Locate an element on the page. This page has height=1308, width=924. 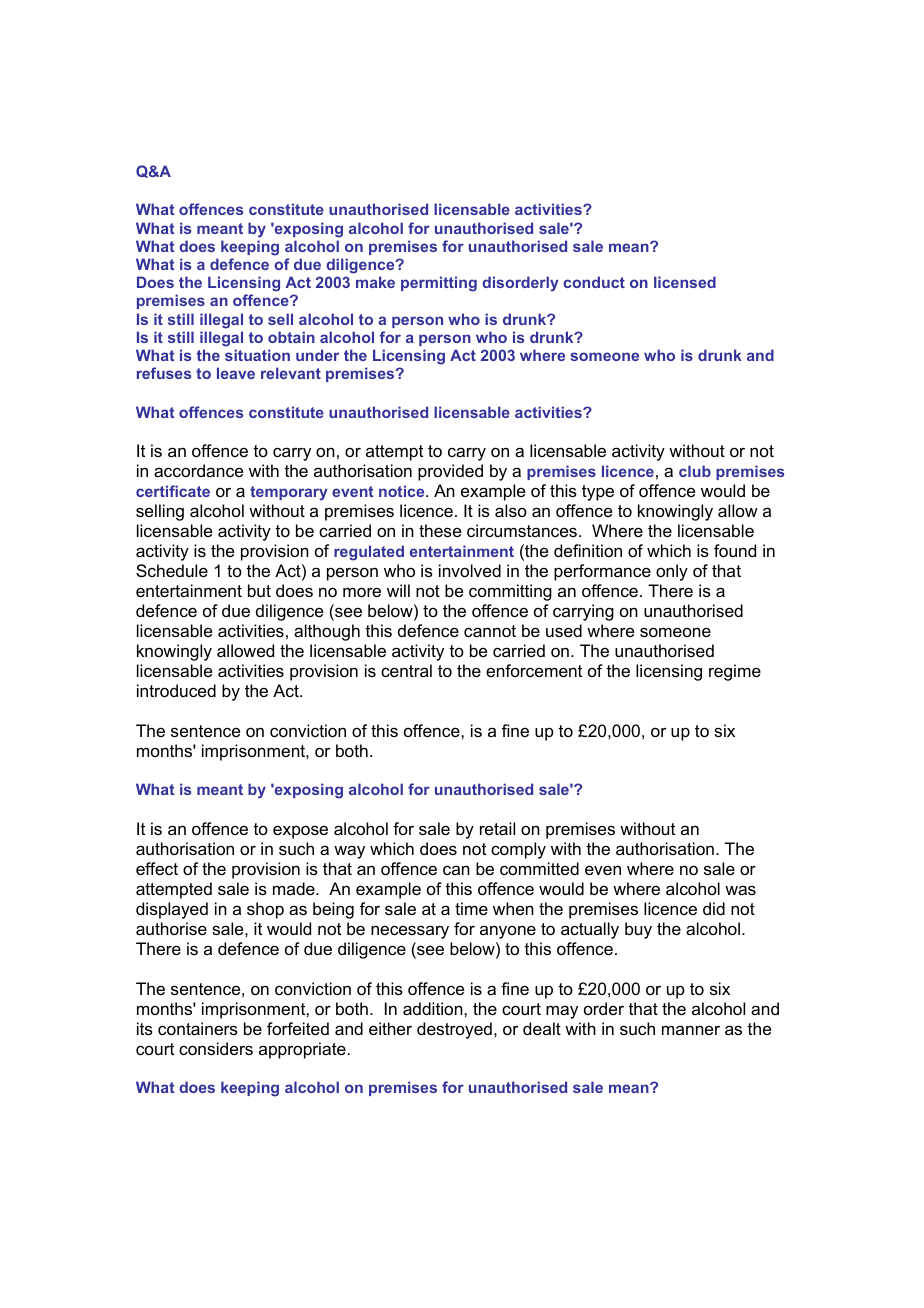
only is located at coordinates (672, 572).
